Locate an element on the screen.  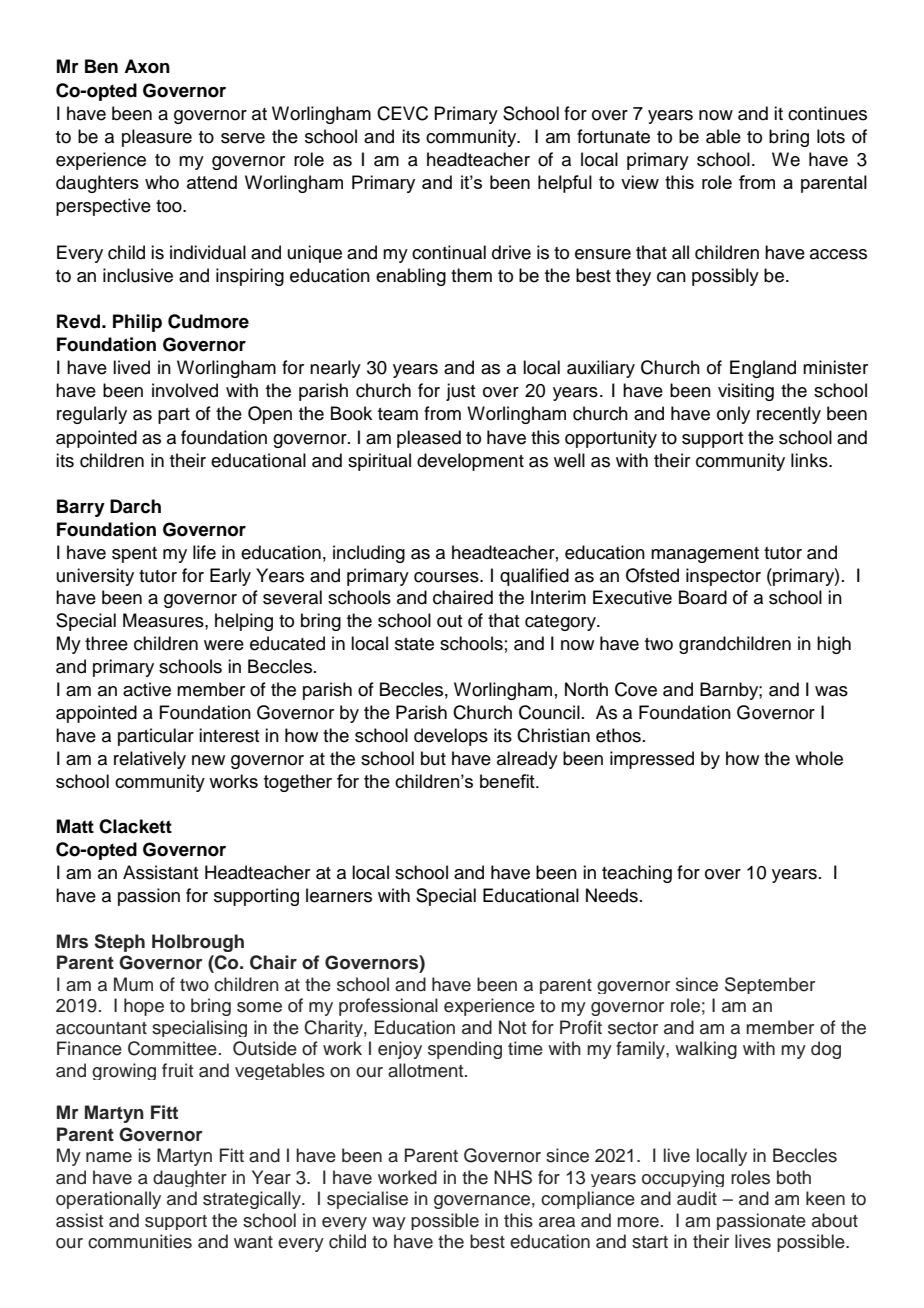
audit is located at coordinates (697, 1198).
